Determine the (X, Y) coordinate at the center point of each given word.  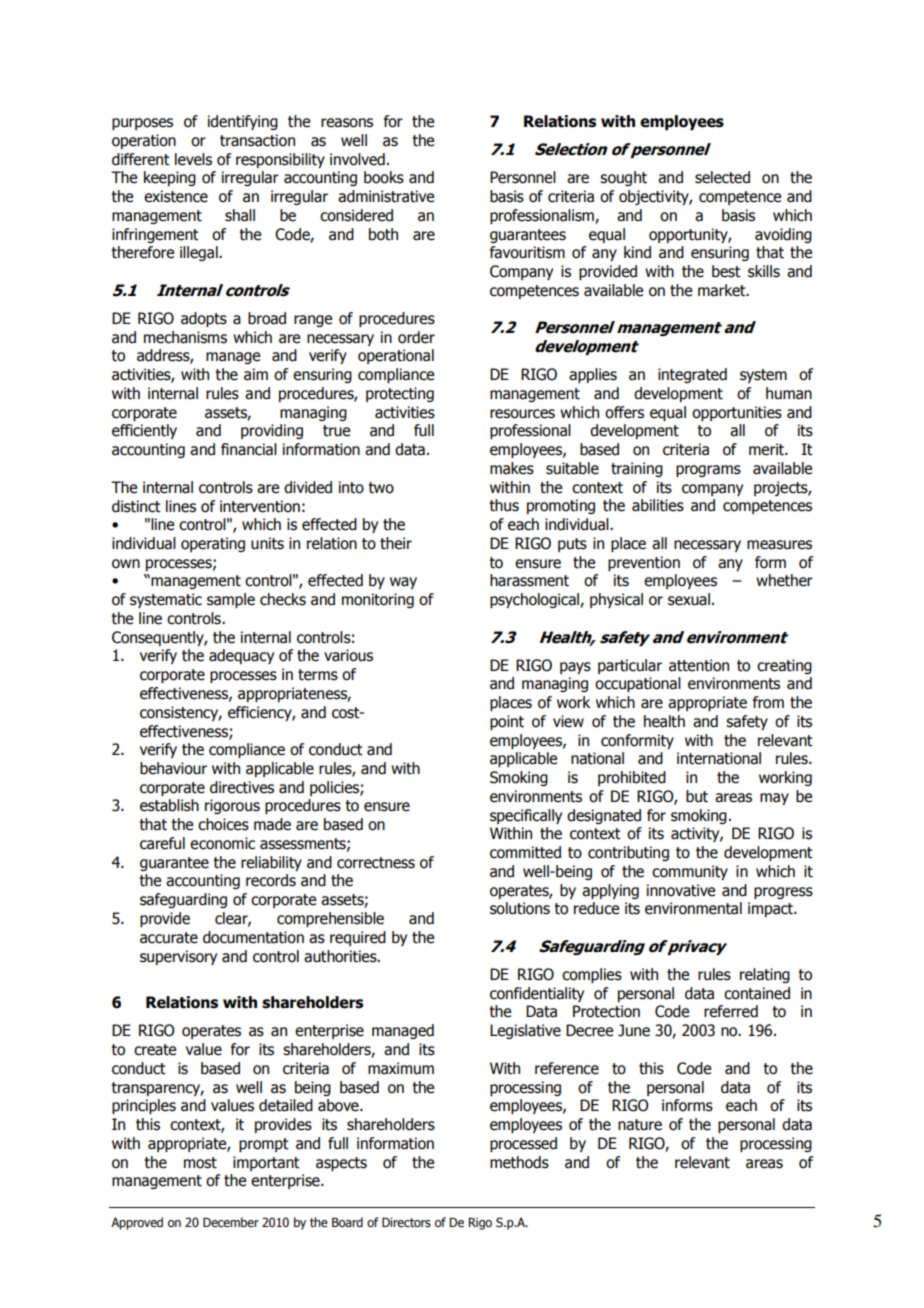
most (200, 1163)
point (507, 722)
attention (699, 665)
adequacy (241, 656)
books (384, 177)
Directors (406, 1222)
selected (722, 177)
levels (193, 159)
